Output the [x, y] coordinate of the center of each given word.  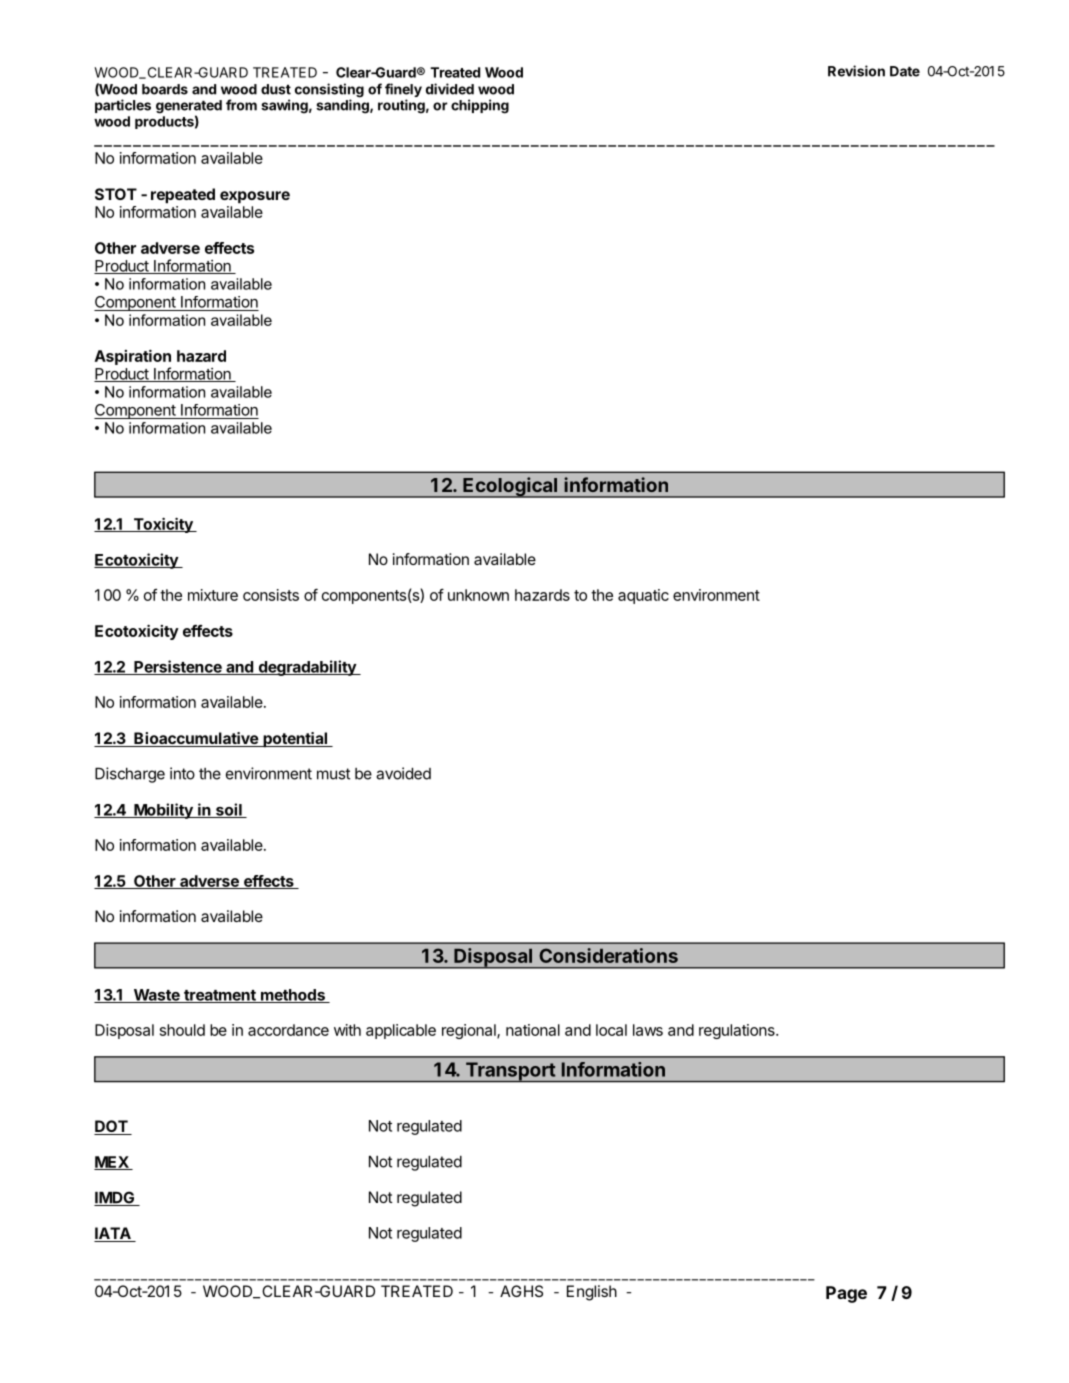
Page [846, 1294]
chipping [480, 106]
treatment [220, 996]
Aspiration [133, 357]
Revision [856, 71]
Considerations [608, 955]
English [592, 1293]
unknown [478, 595]
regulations [738, 1031]
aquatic [643, 596]
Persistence [178, 667]
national [533, 1030]
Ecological [510, 487]
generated [189, 108]
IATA [113, 1234]
